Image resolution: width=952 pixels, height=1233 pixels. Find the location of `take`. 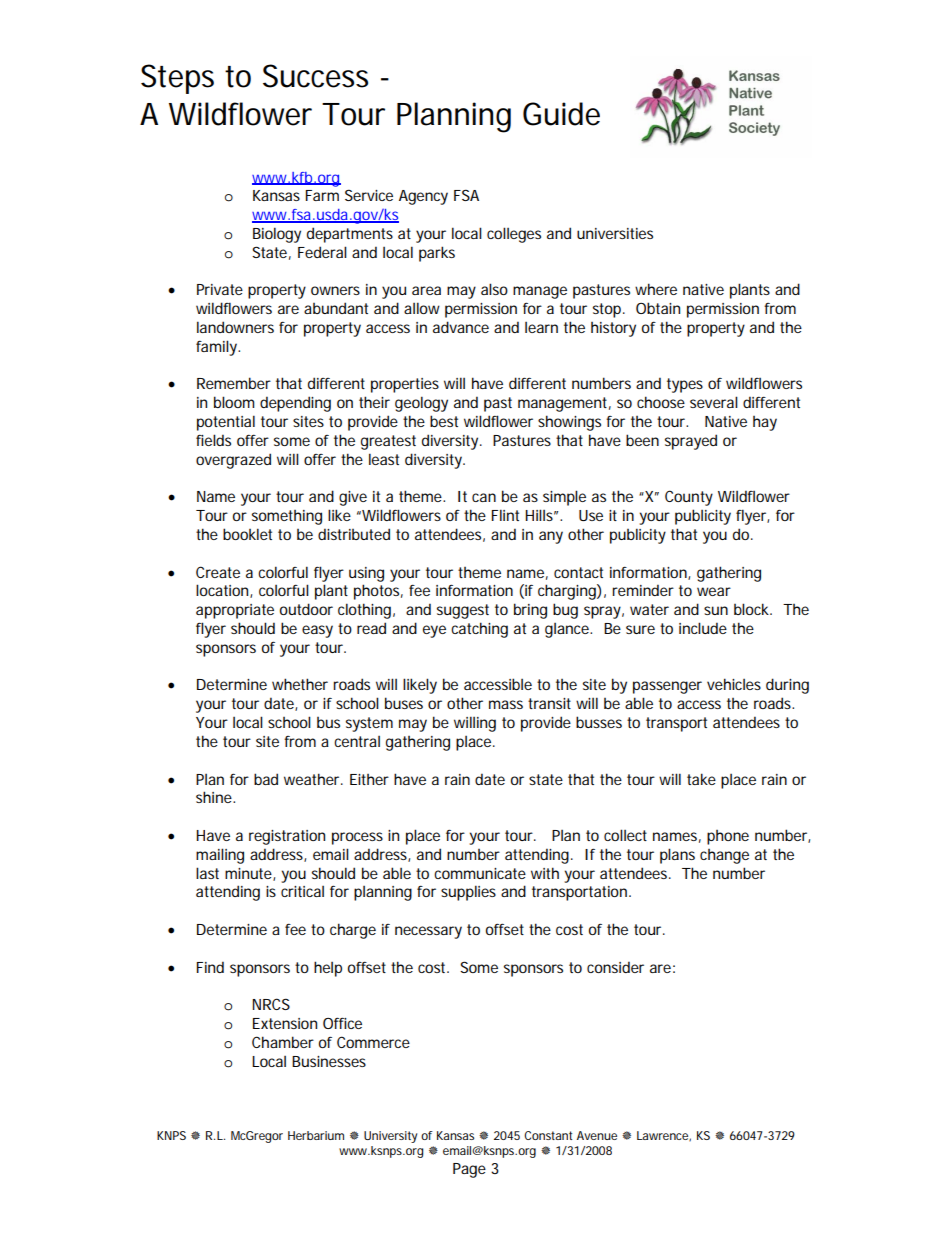

take is located at coordinates (701, 779).
